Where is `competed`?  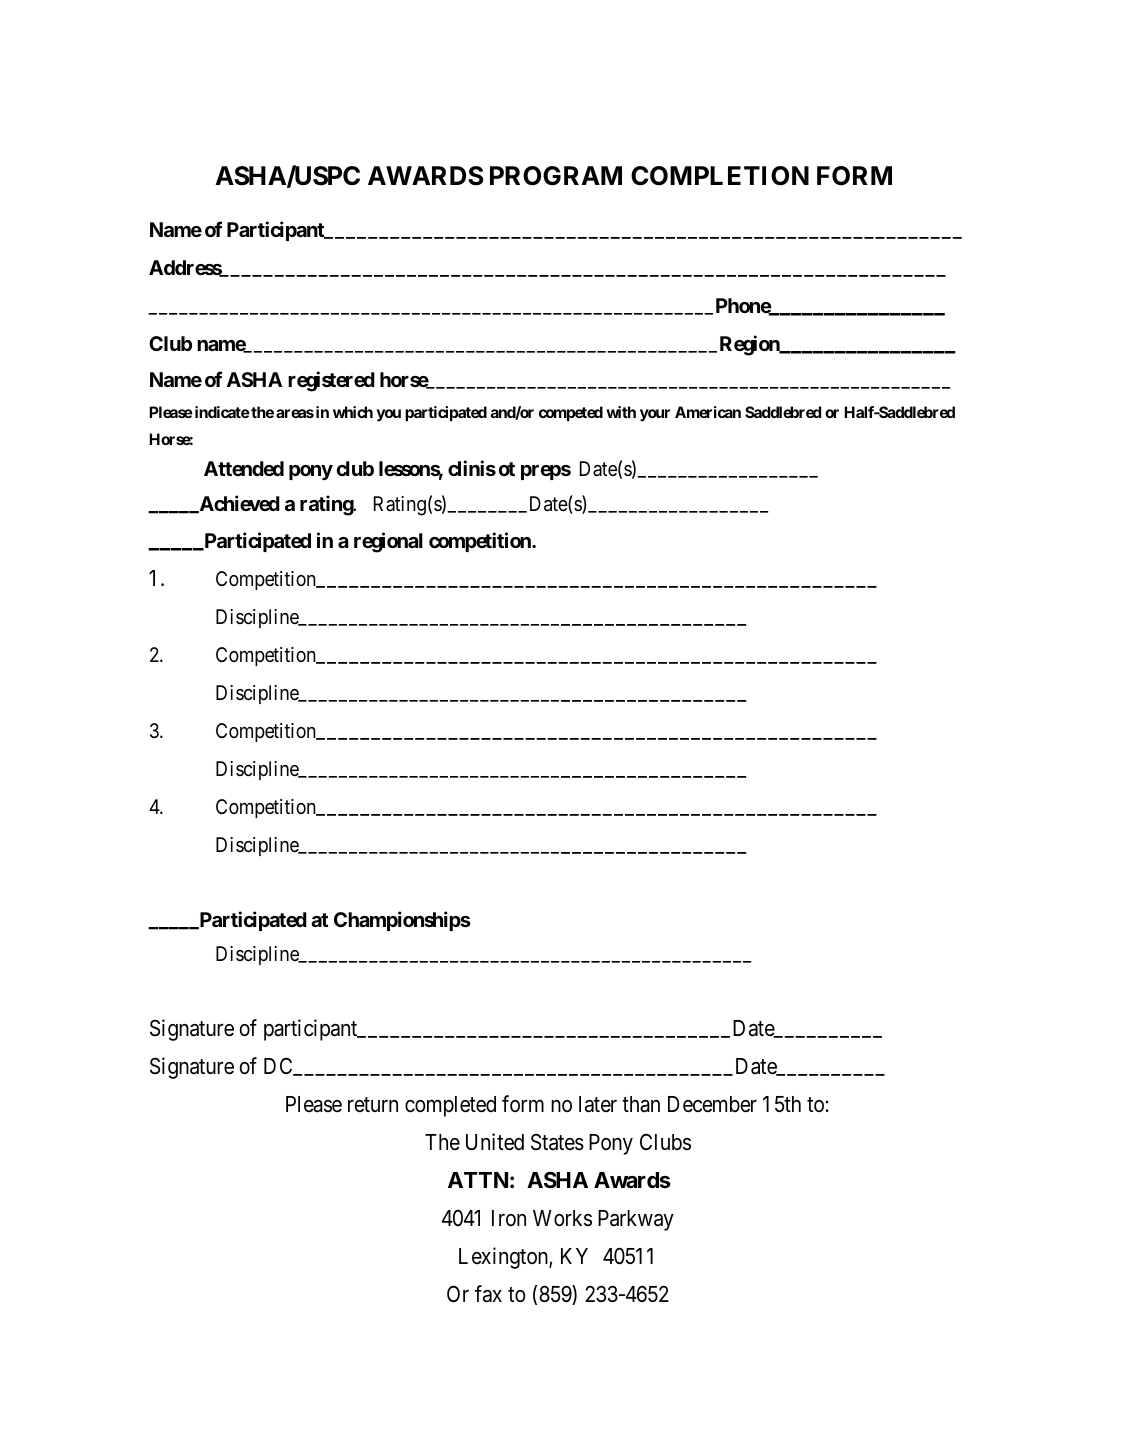
competed is located at coordinates (571, 414).
